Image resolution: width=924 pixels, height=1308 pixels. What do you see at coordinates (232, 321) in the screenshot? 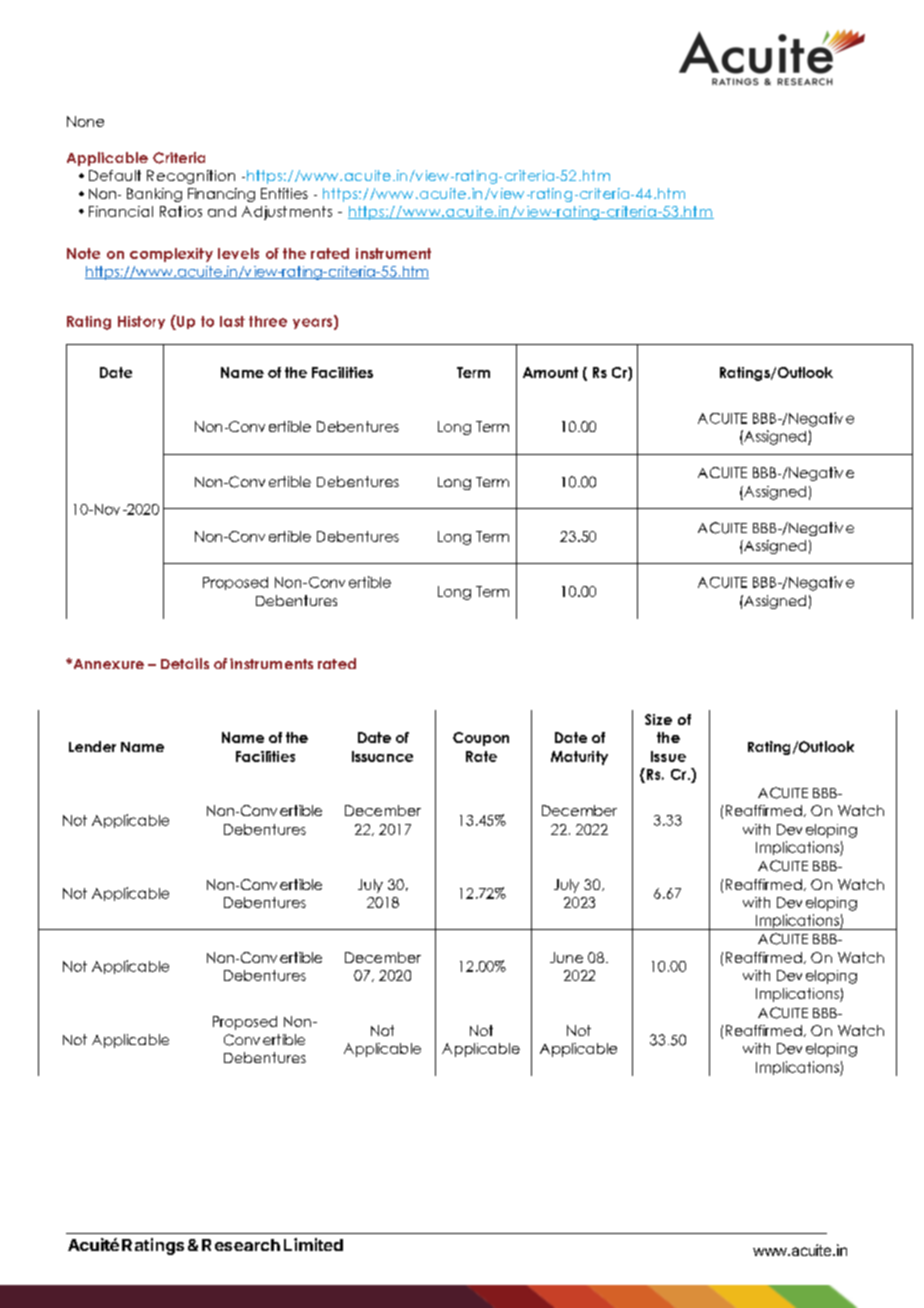
I see `last` at bounding box center [232, 321].
